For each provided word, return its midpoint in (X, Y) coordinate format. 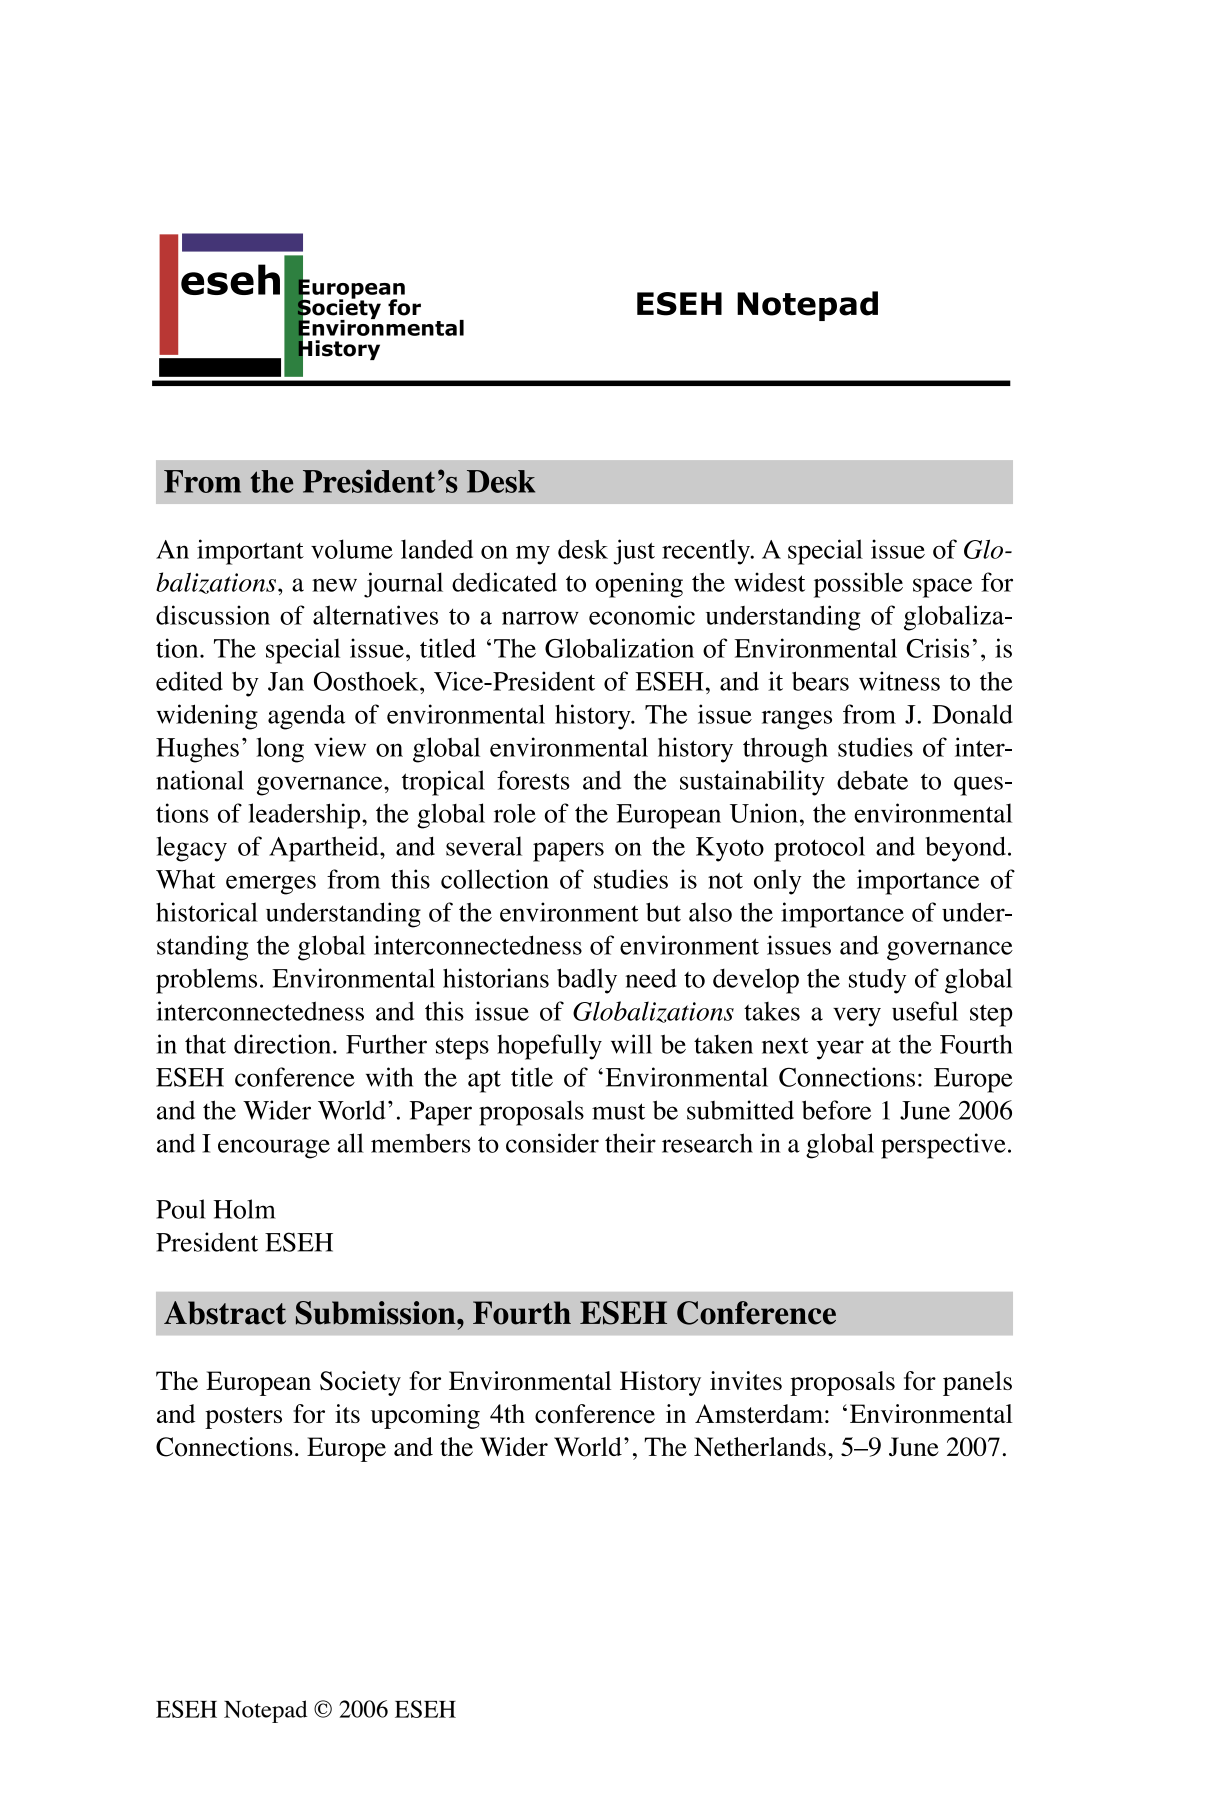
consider (552, 1143)
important (250, 552)
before (836, 1110)
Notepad (265, 1711)
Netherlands (760, 1446)
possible (858, 585)
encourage (274, 1149)
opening (639, 585)
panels (977, 1383)
